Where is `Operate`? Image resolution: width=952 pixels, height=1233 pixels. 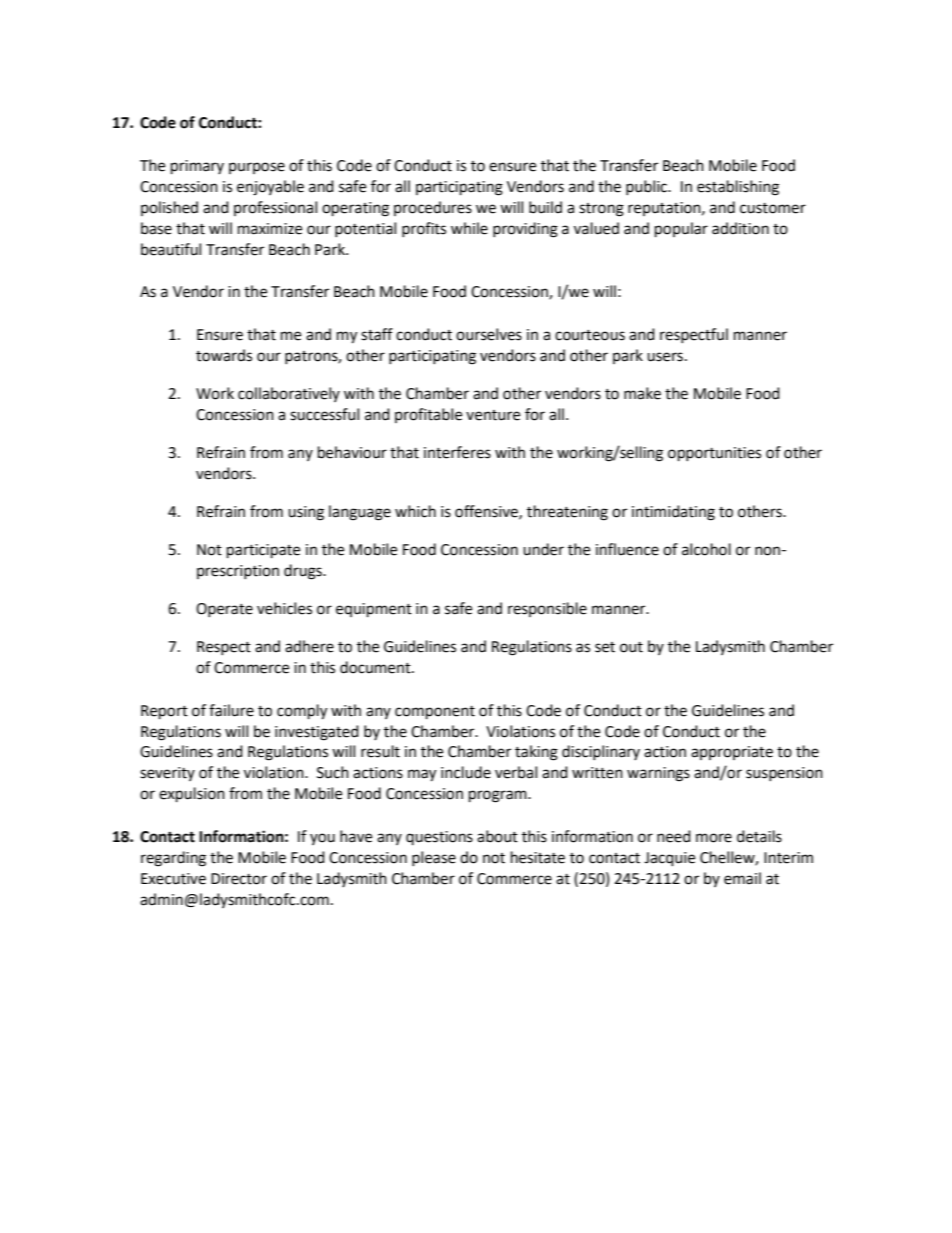 Operate is located at coordinates (224, 610).
